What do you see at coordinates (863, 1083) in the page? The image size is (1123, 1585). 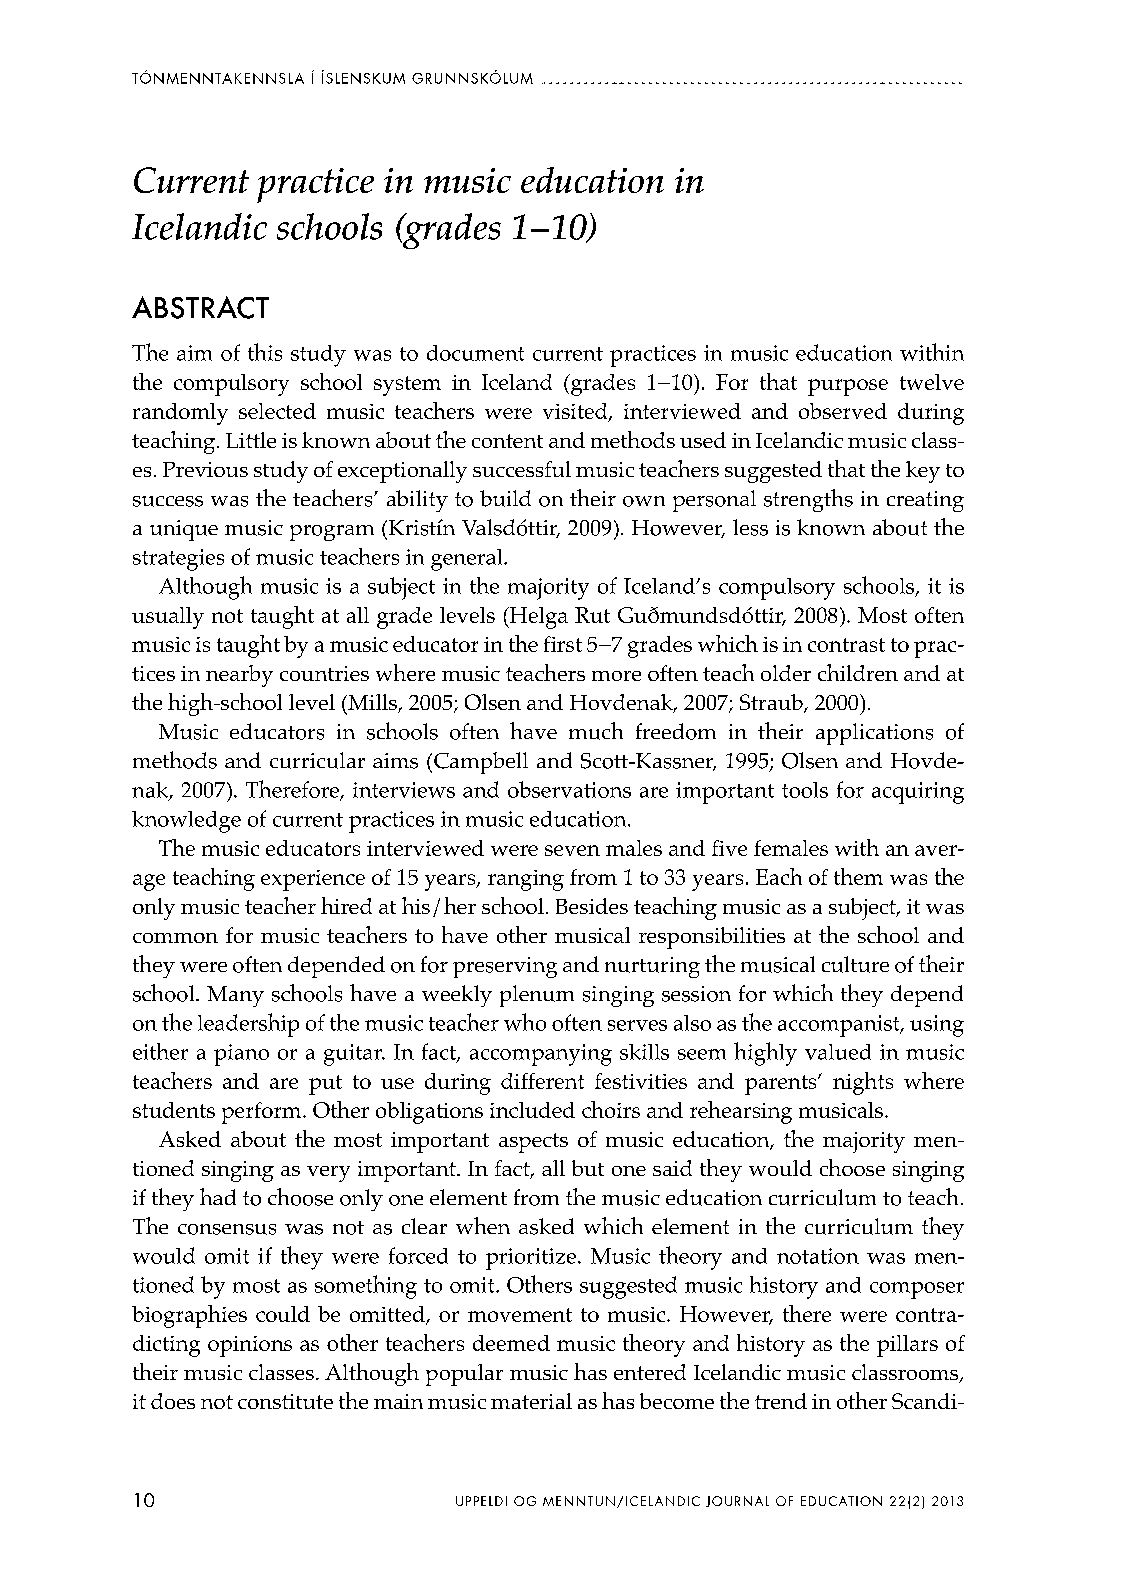 I see `nights` at bounding box center [863, 1083].
